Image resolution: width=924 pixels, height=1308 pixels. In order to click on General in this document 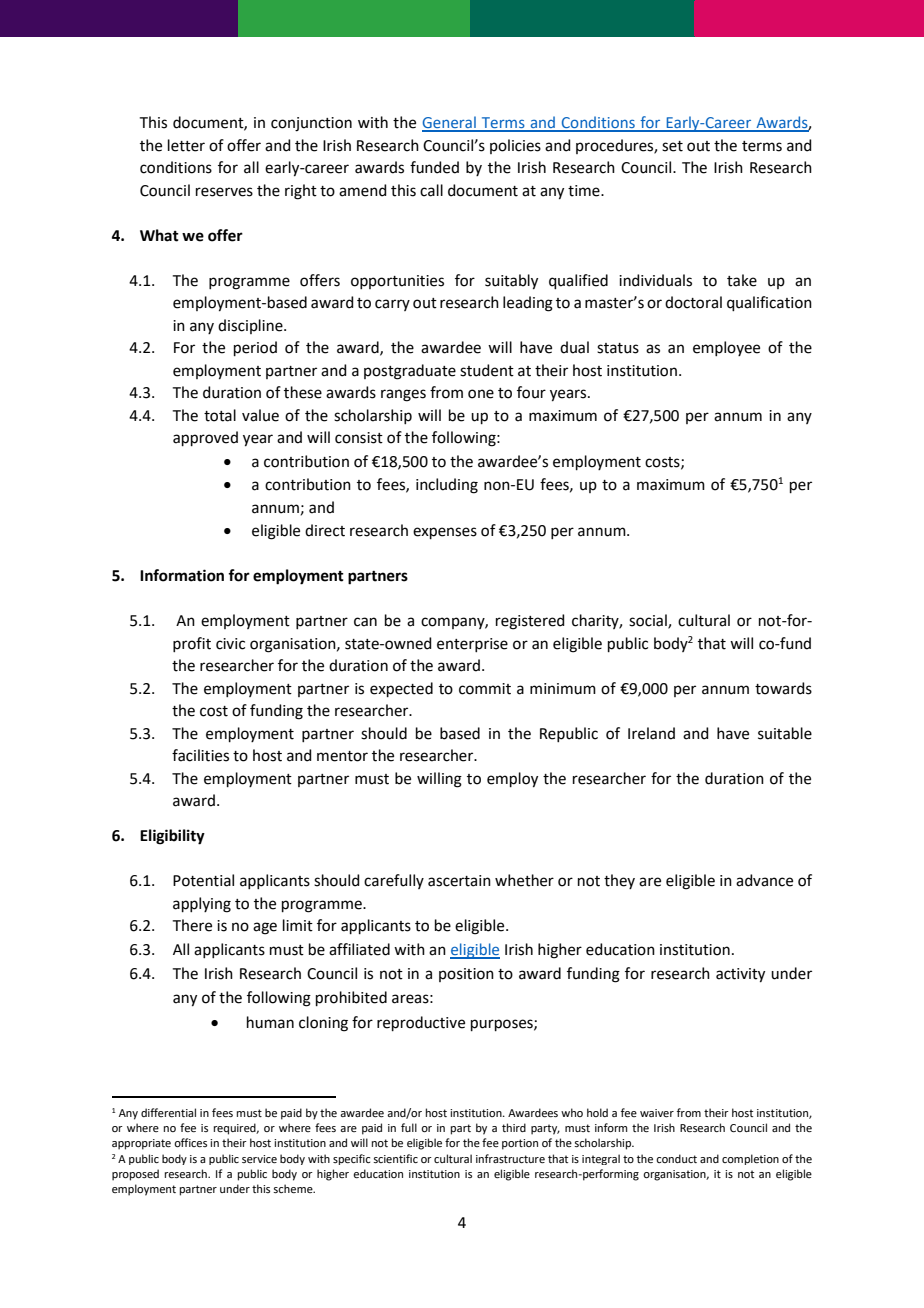, I will do `click(450, 123)`.
